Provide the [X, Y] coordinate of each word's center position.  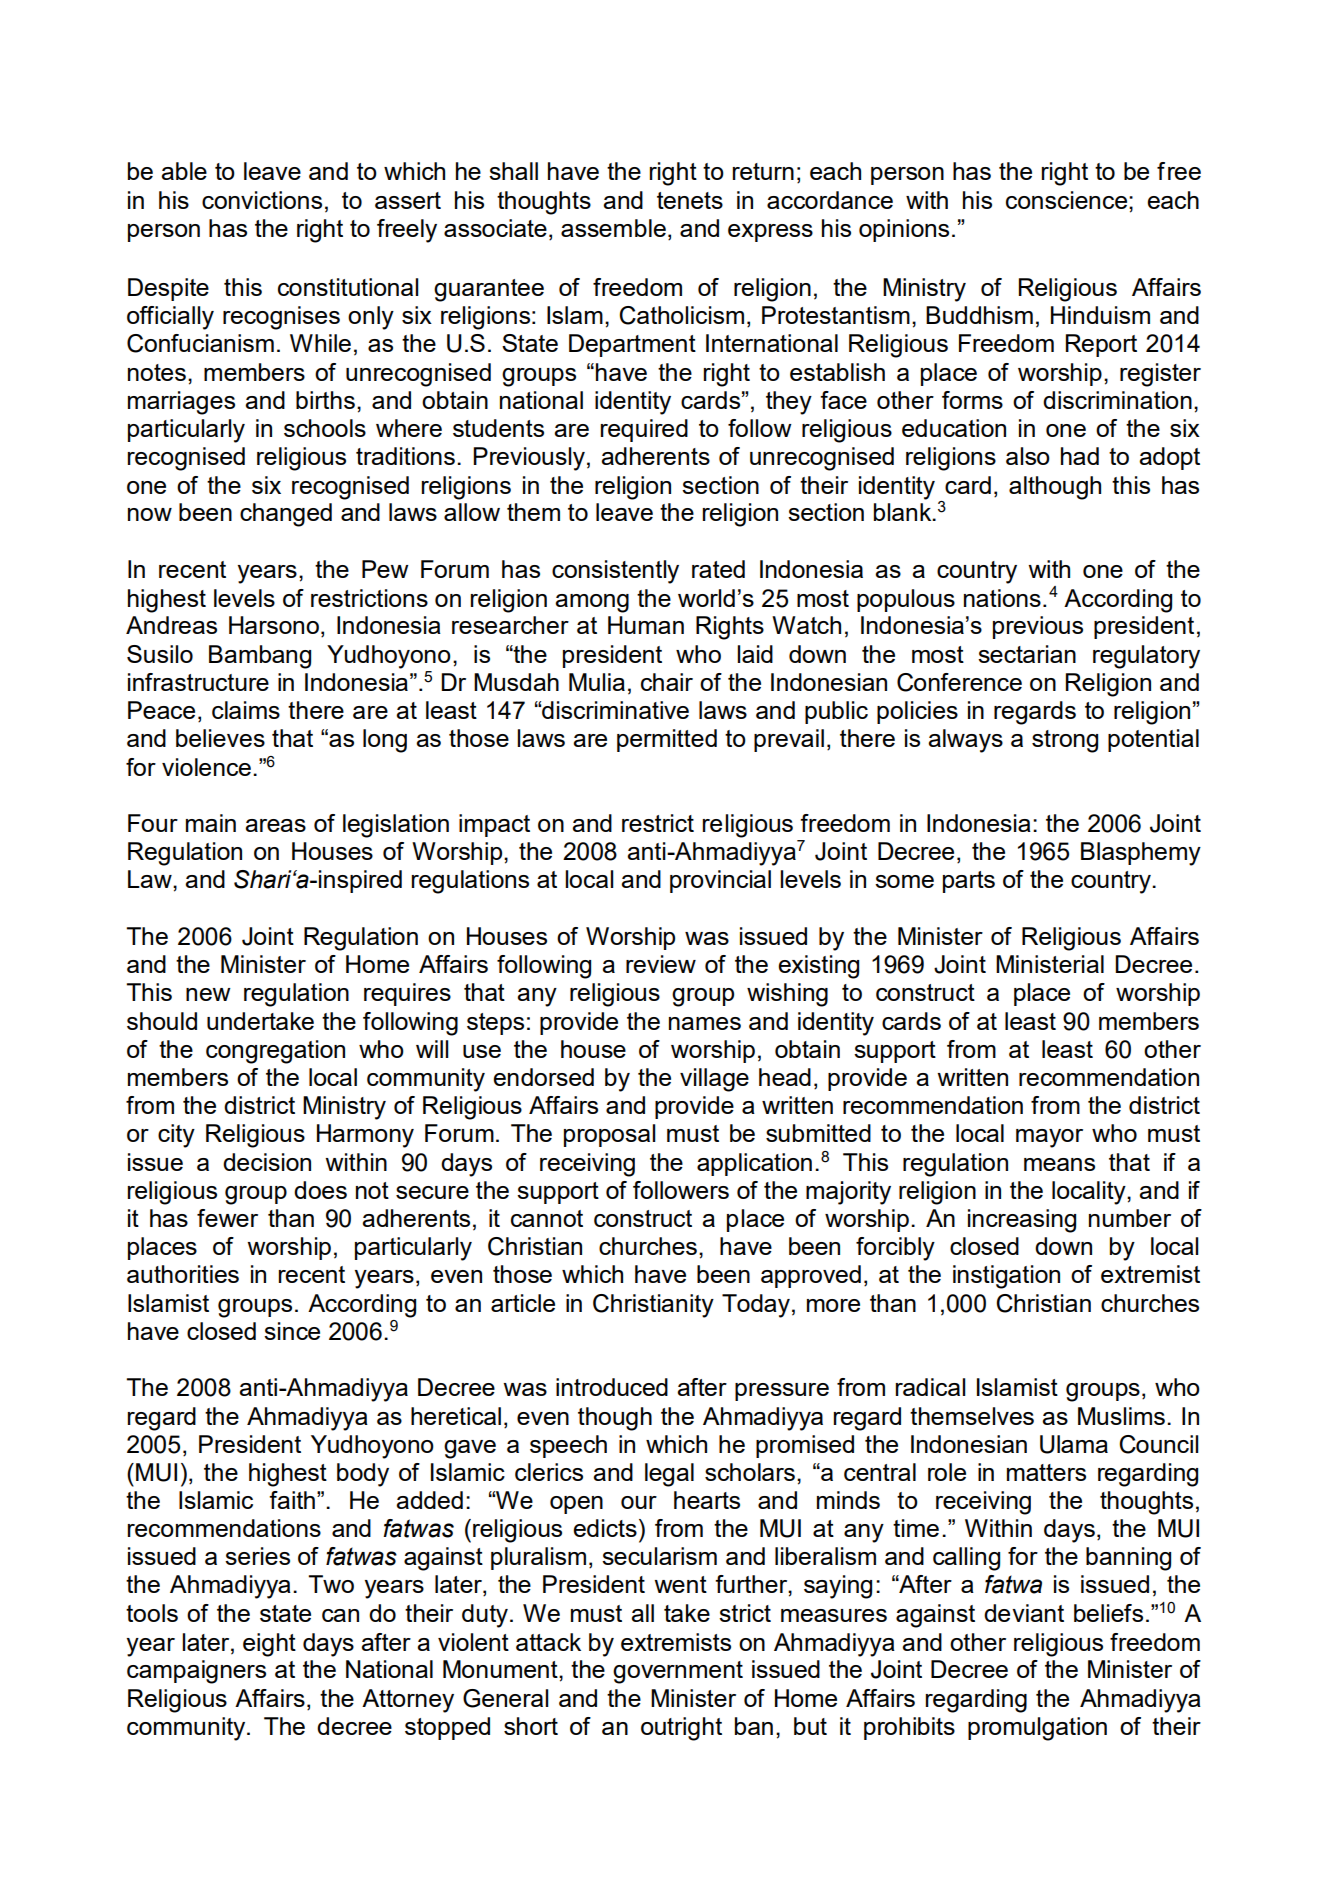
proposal [609, 1135]
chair [667, 682]
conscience [1068, 200]
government [678, 1672]
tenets [690, 200]
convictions [262, 200]
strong [1065, 741]
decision [267, 1162]
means [1059, 1164]
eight [269, 1645]
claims [246, 710]
